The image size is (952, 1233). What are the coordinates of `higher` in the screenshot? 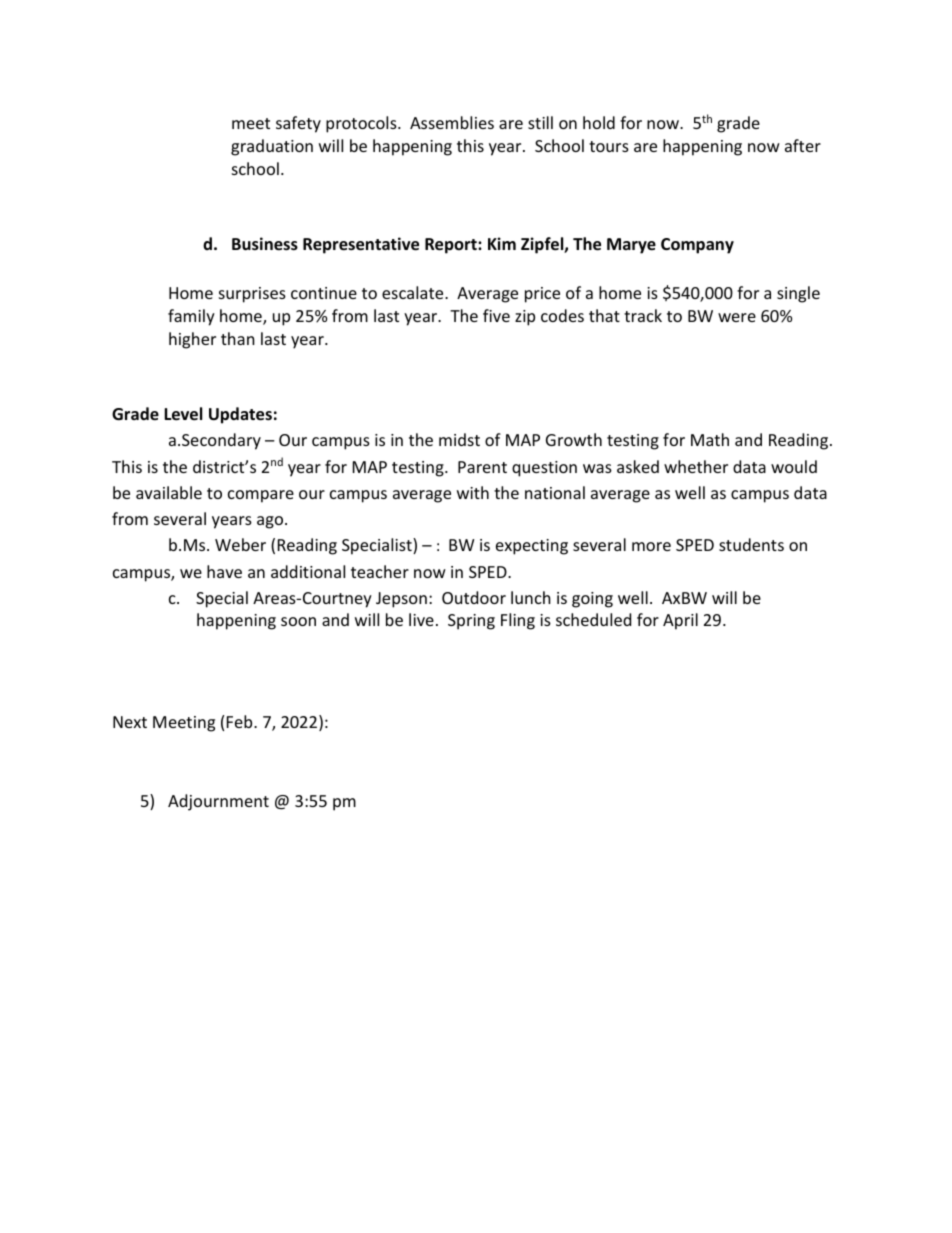 It's located at (192, 340).
